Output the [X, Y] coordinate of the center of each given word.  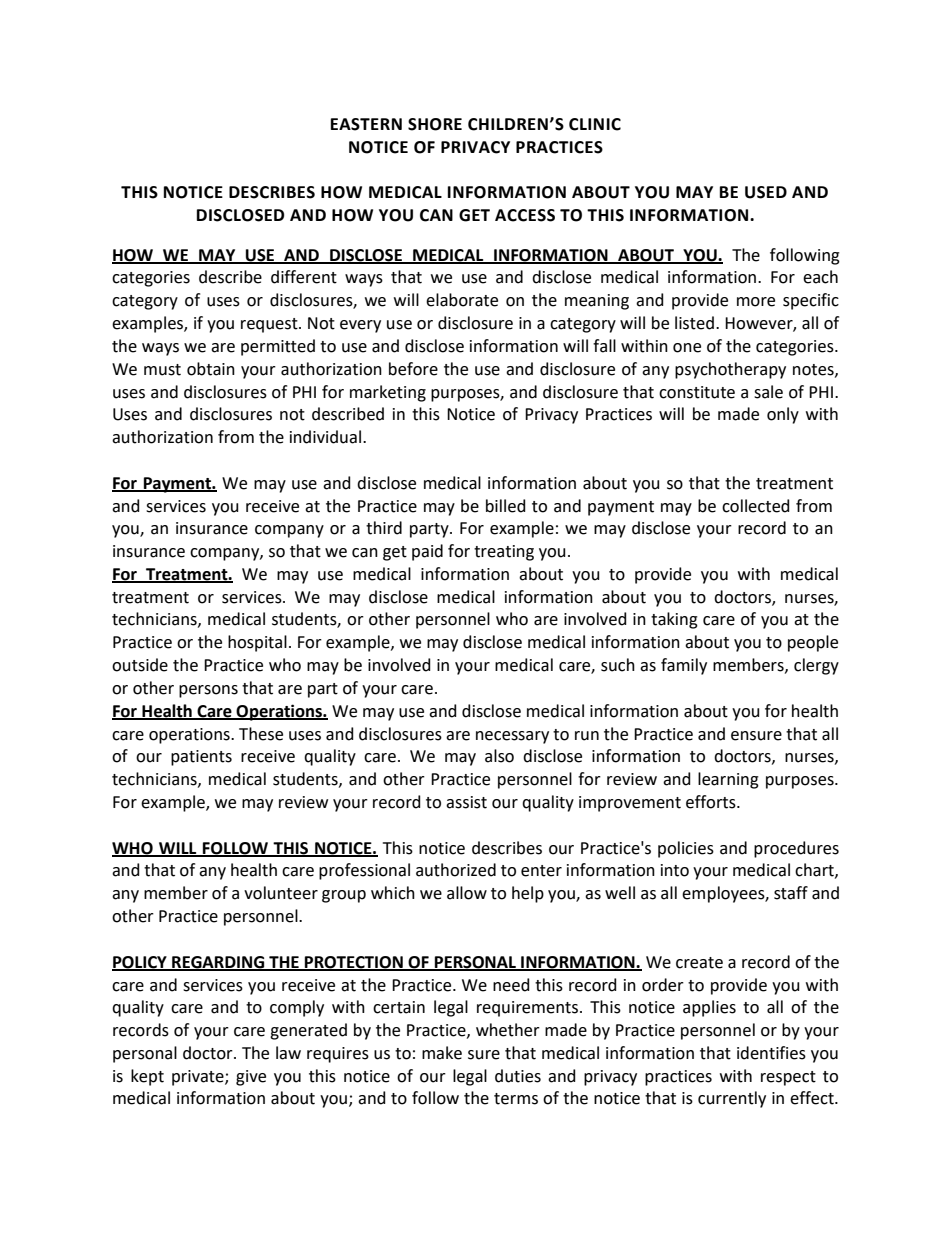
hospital [257, 643]
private [199, 1078]
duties [518, 1076]
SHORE [435, 124]
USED [766, 192]
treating [504, 553]
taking [674, 620]
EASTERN [366, 124]
